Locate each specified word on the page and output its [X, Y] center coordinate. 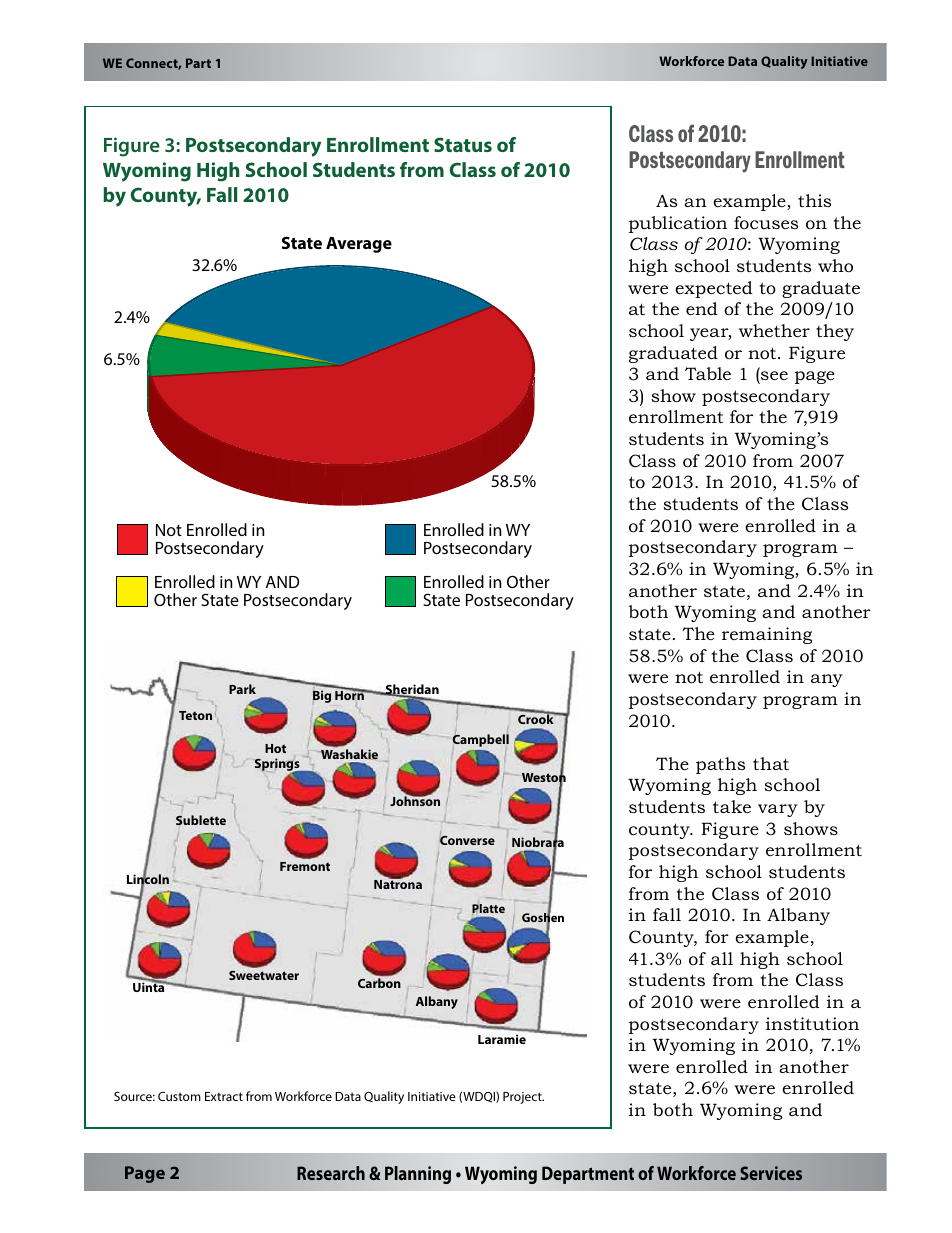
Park [242, 689]
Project [523, 1098]
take [732, 806]
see [774, 375]
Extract [224, 1096]
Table [708, 374]
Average [359, 245]
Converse [467, 840]
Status [463, 144]
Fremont [305, 866]
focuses [766, 223]
